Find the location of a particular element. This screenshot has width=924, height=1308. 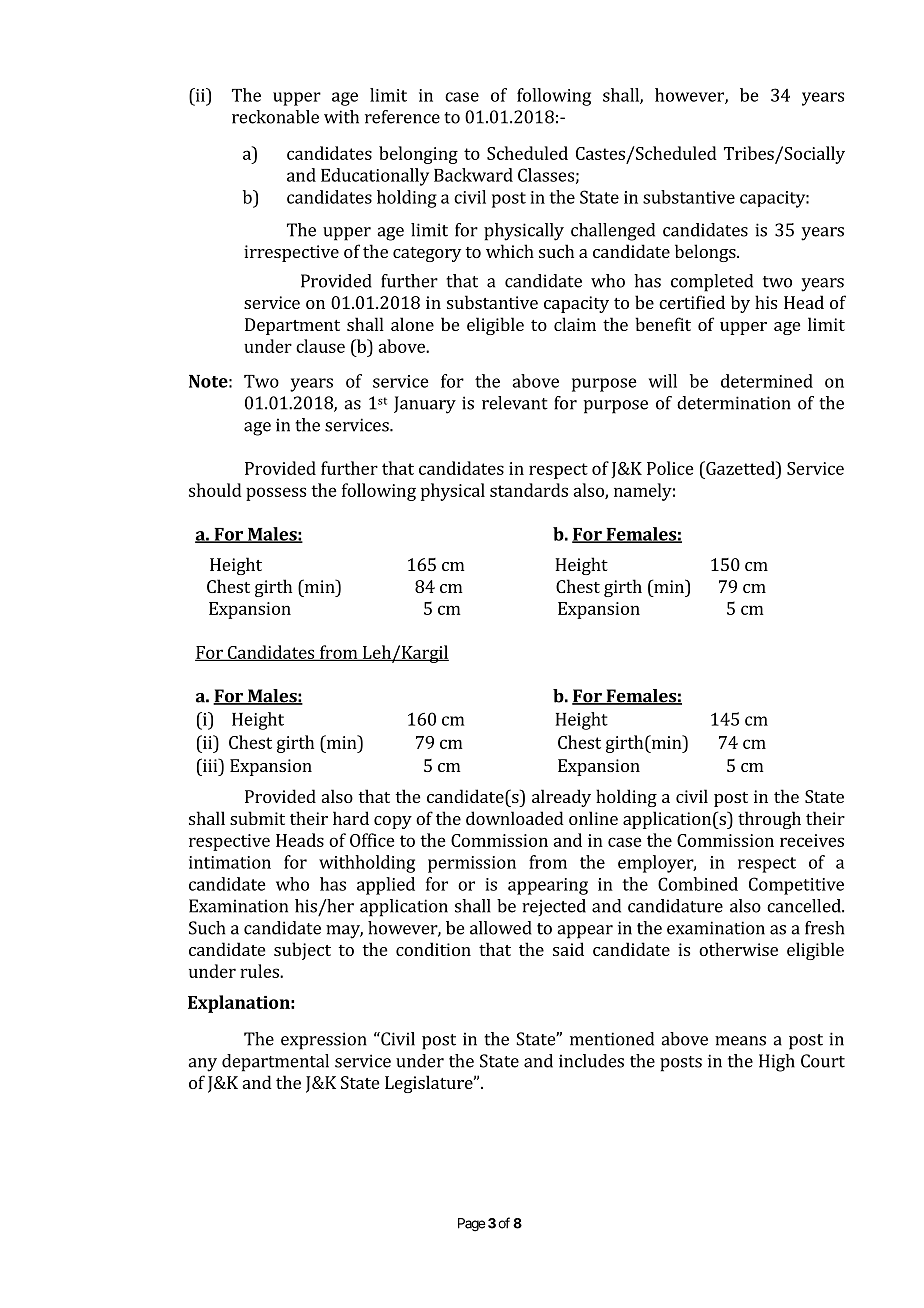

any is located at coordinates (202, 1065).
